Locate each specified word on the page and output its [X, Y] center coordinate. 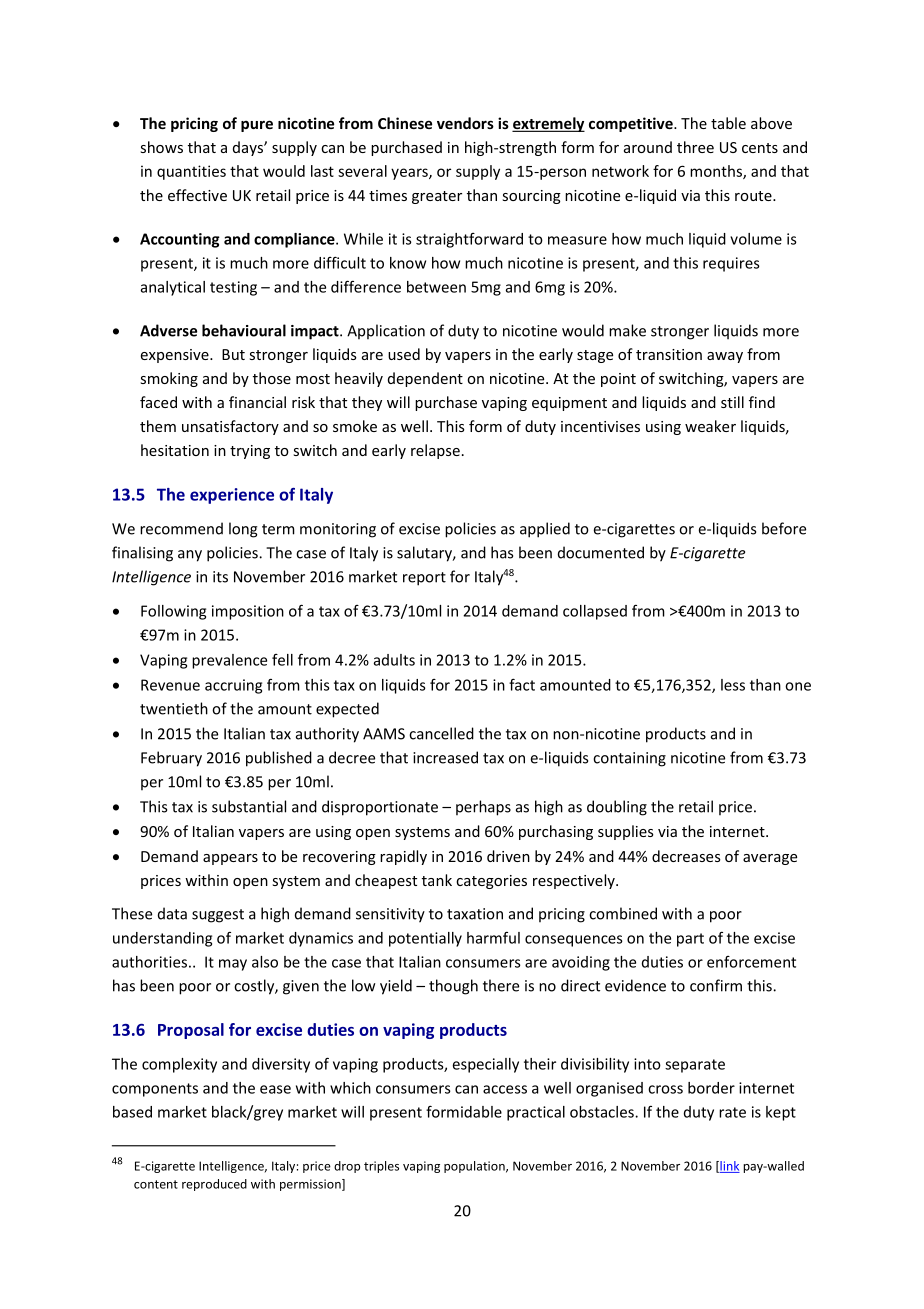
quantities [191, 172]
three [695, 147]
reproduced [214, 1185]
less [733, 685]
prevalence [229, 661]
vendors [465, 123]
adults [394, 660]
